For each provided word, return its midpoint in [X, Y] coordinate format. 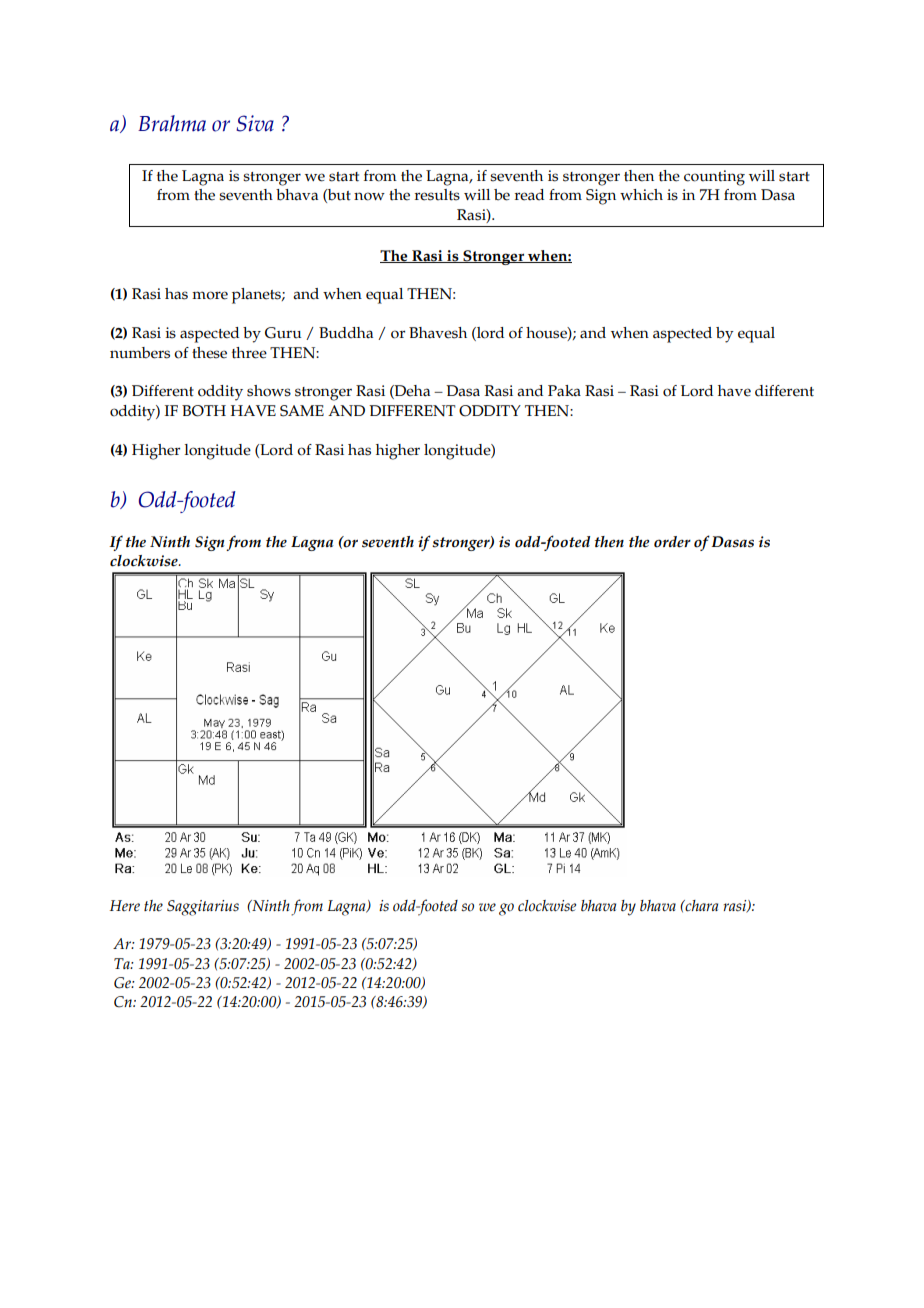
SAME [302, 411]
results [437, 195]
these [209, 353]
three [249, 353]
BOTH [204, 411]
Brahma [172, 123]
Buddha [346, 333]
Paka [564, 391]
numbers [140, 353]
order [672, 542]
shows [269, 391]
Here [125, 905]
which [641, 195]
